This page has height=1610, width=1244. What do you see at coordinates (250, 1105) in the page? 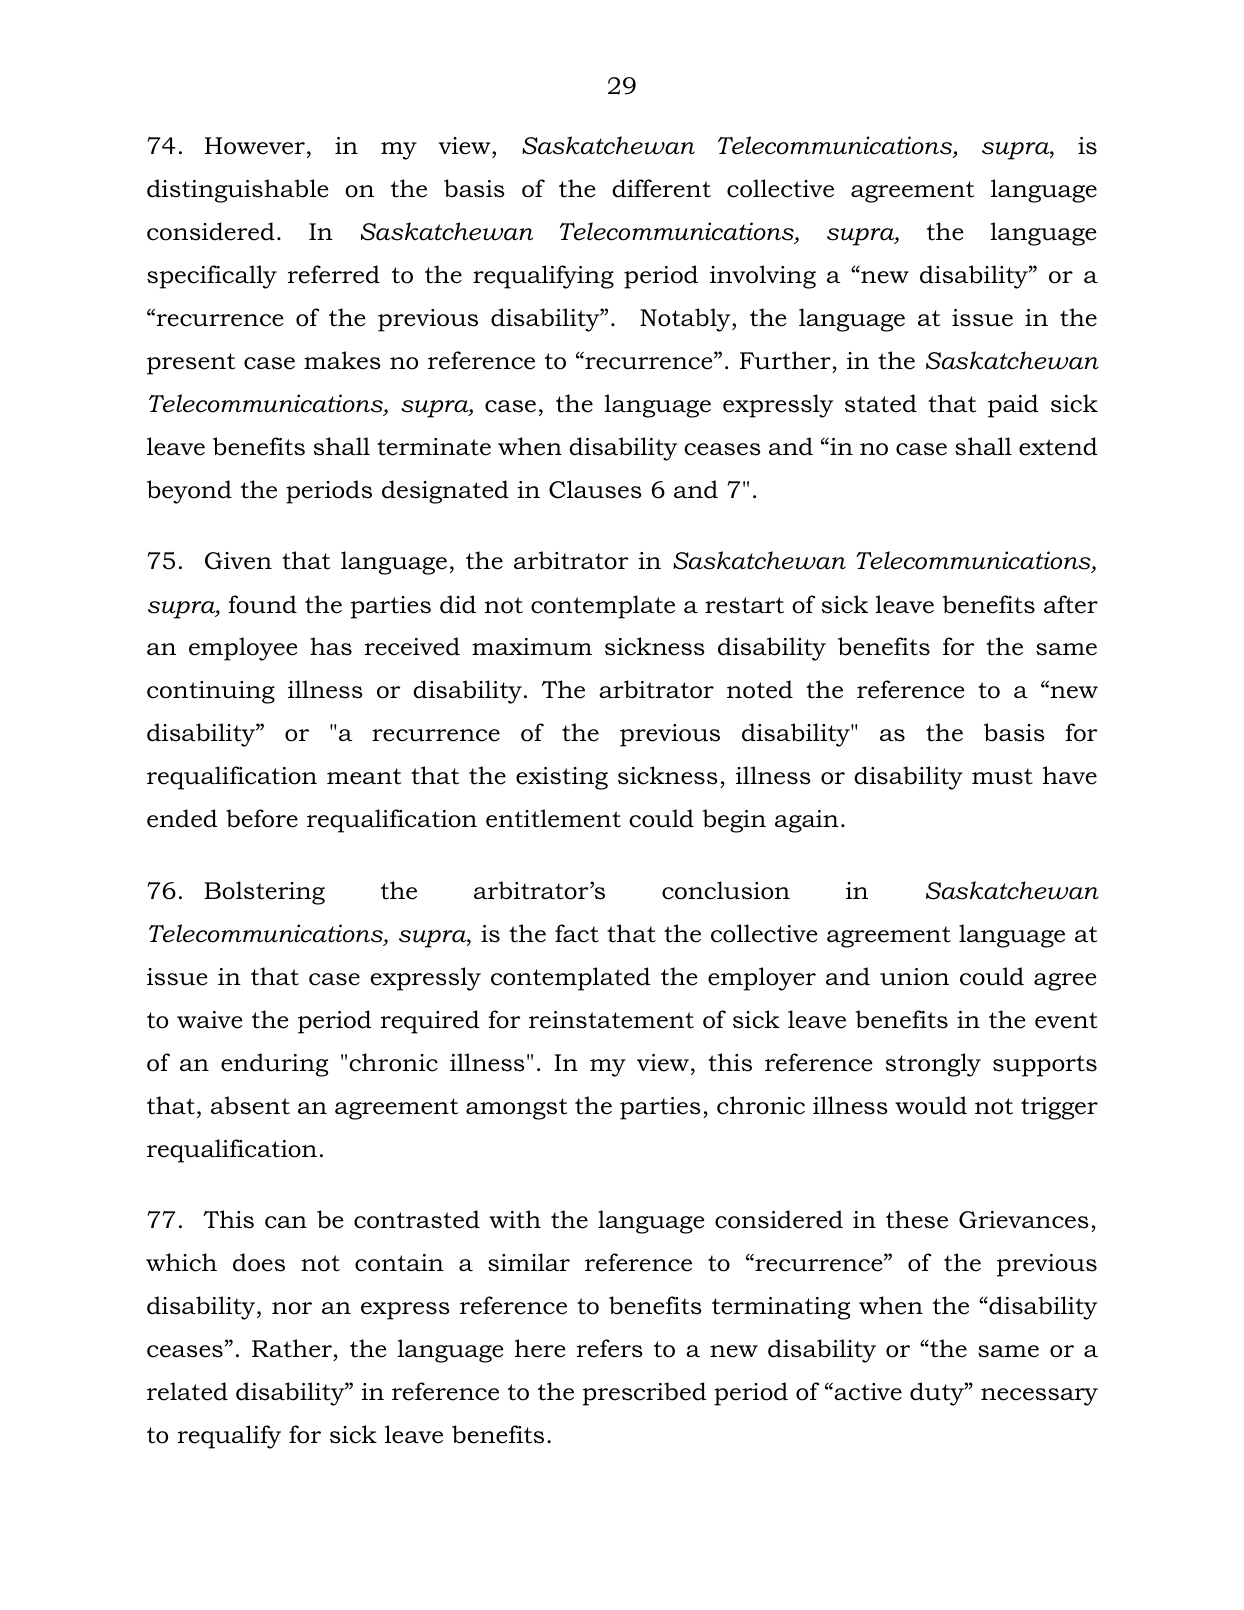
I see `absent` at bounding box center [250, 1105].
